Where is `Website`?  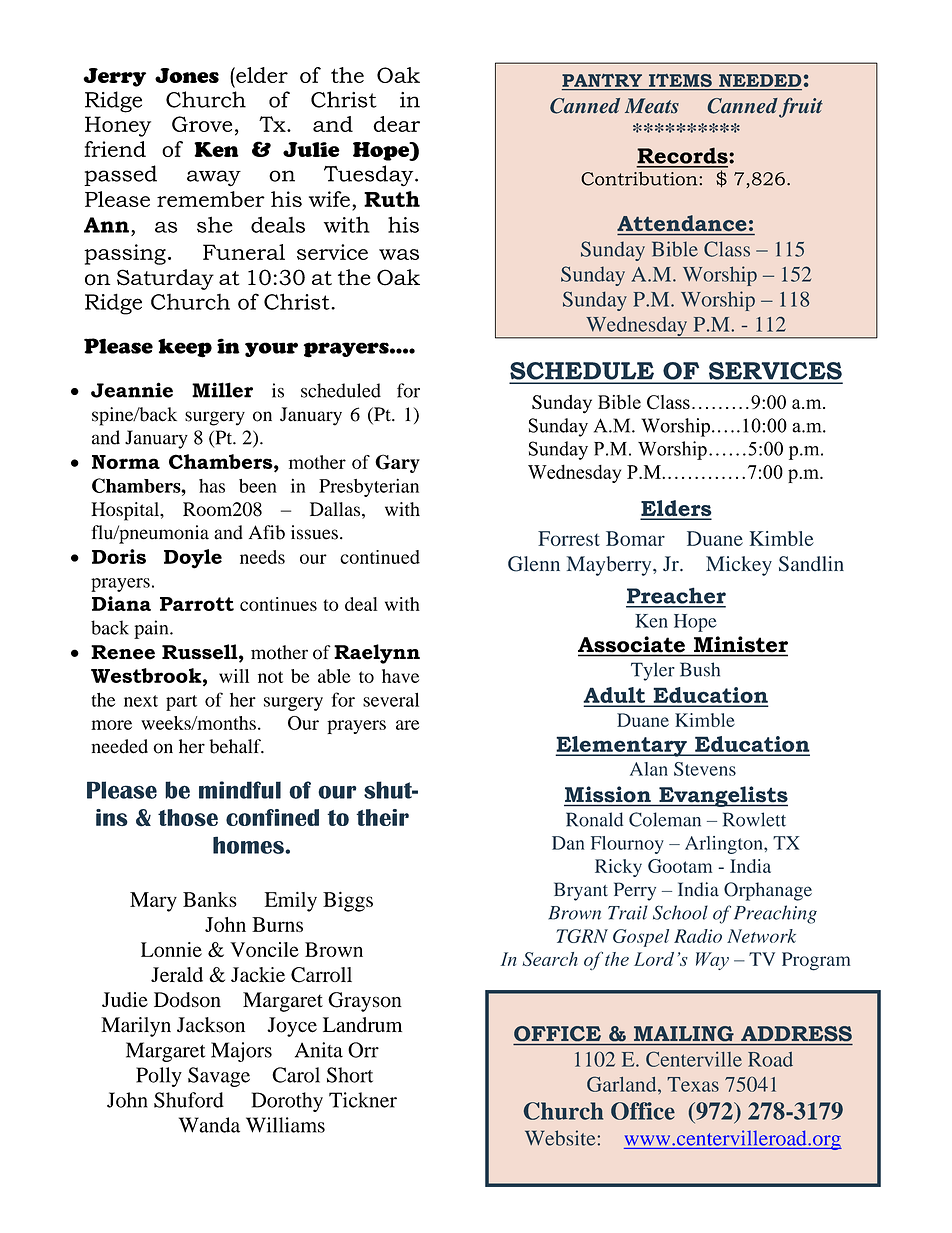
Website is located at coordinates (560, 1138).
